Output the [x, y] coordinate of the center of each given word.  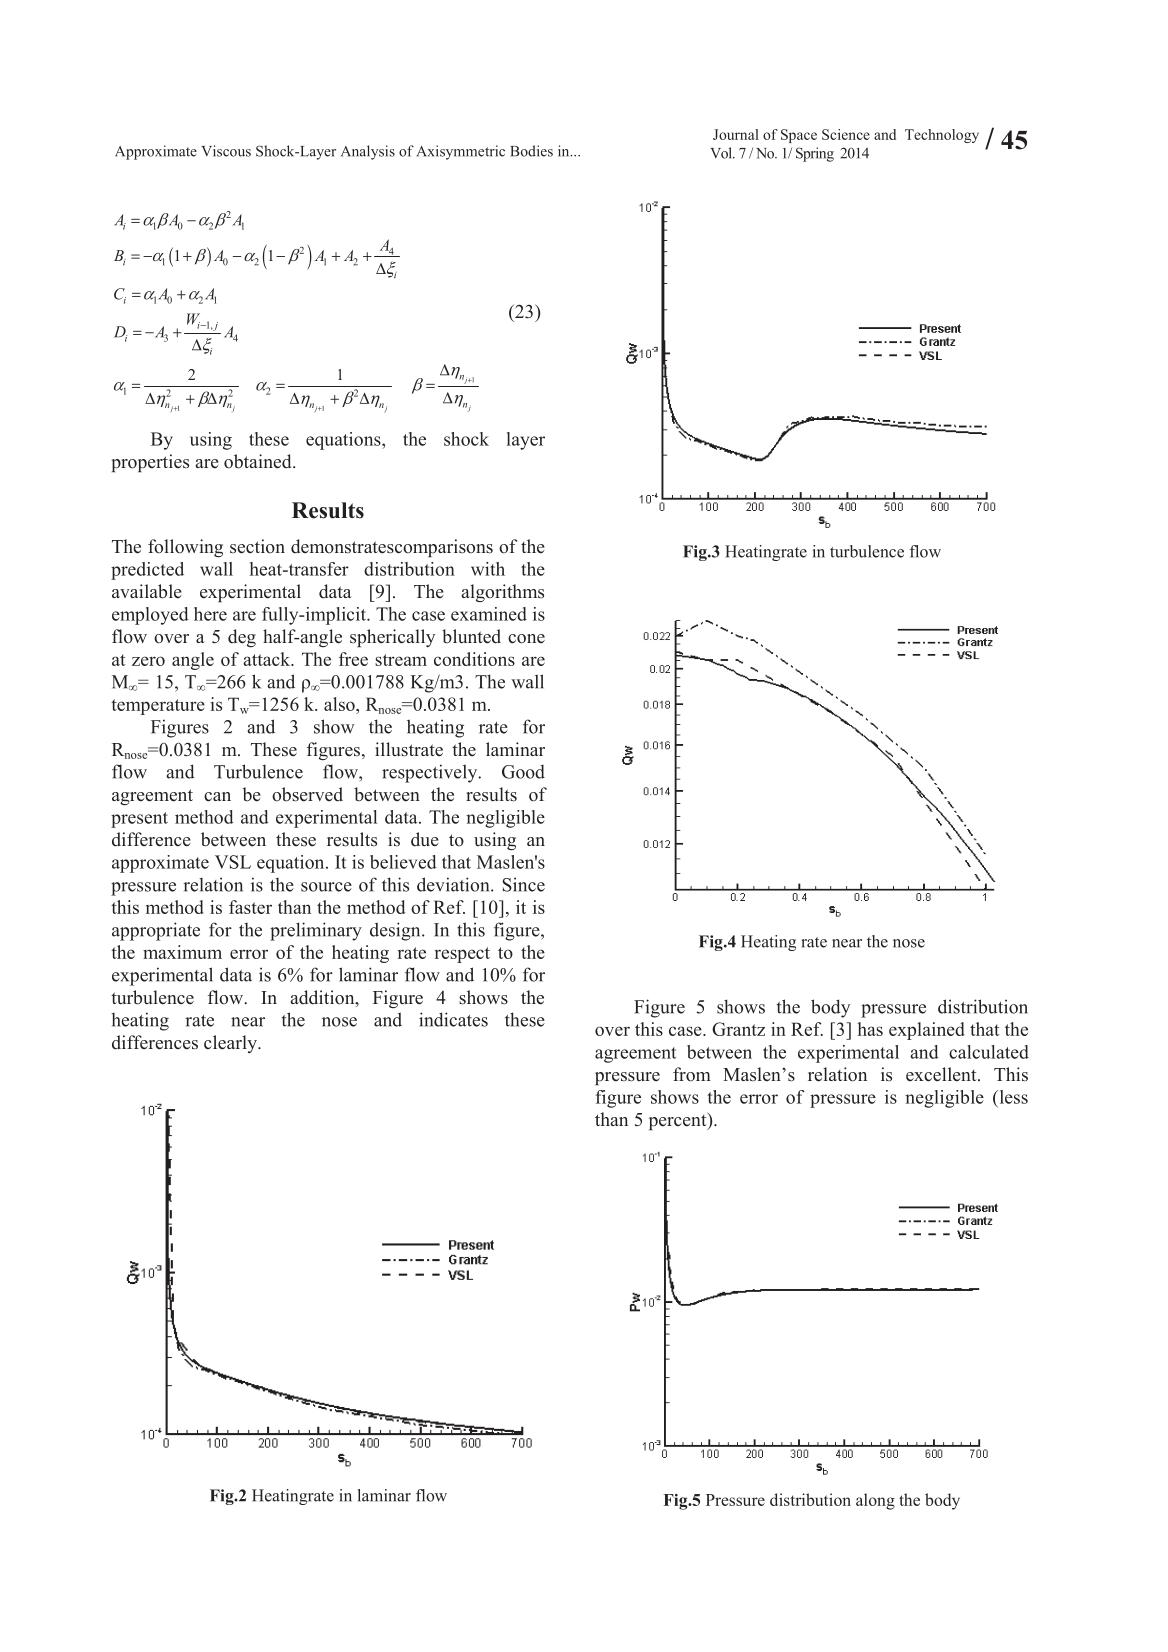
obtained [259, 461]
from [692, 1074]
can [217, 797]
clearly [231, 1044]
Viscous [226, 151]
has [870, 1029]
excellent [942, 1074]
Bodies [531, 151]
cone [526, 639]
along [875, 1501]
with [488, 569]
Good [523, 772]
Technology [942, 136]
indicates [453, 1019]
